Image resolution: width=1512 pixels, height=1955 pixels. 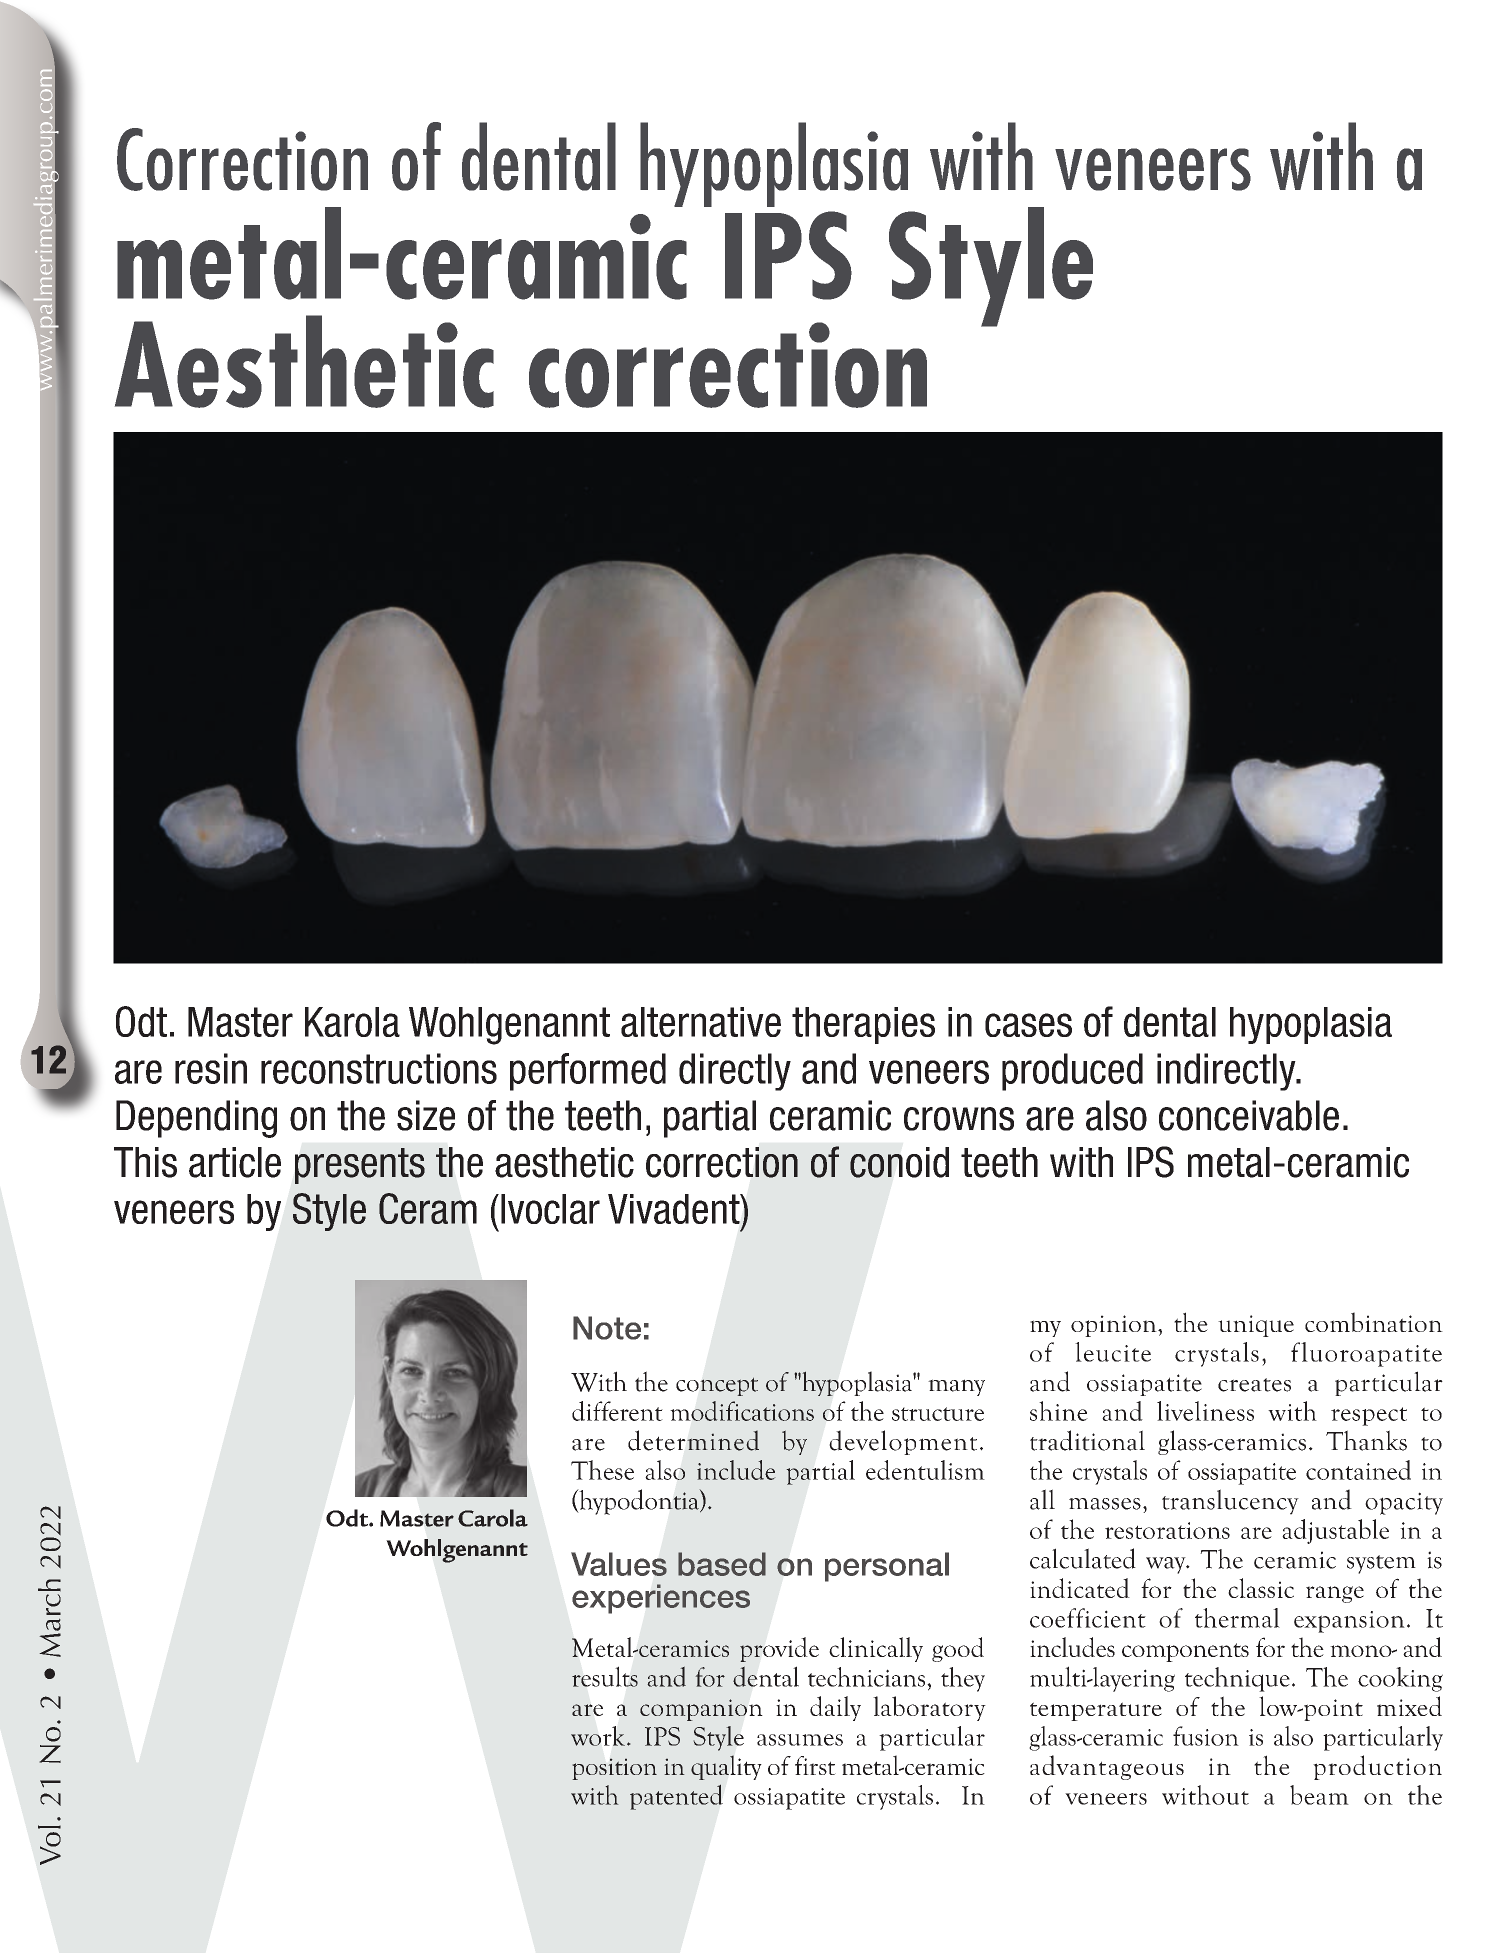 What do you see at coordinates (779, 1649) in the screenshot?
I see `provide` at bounding box center [779, 1649].
